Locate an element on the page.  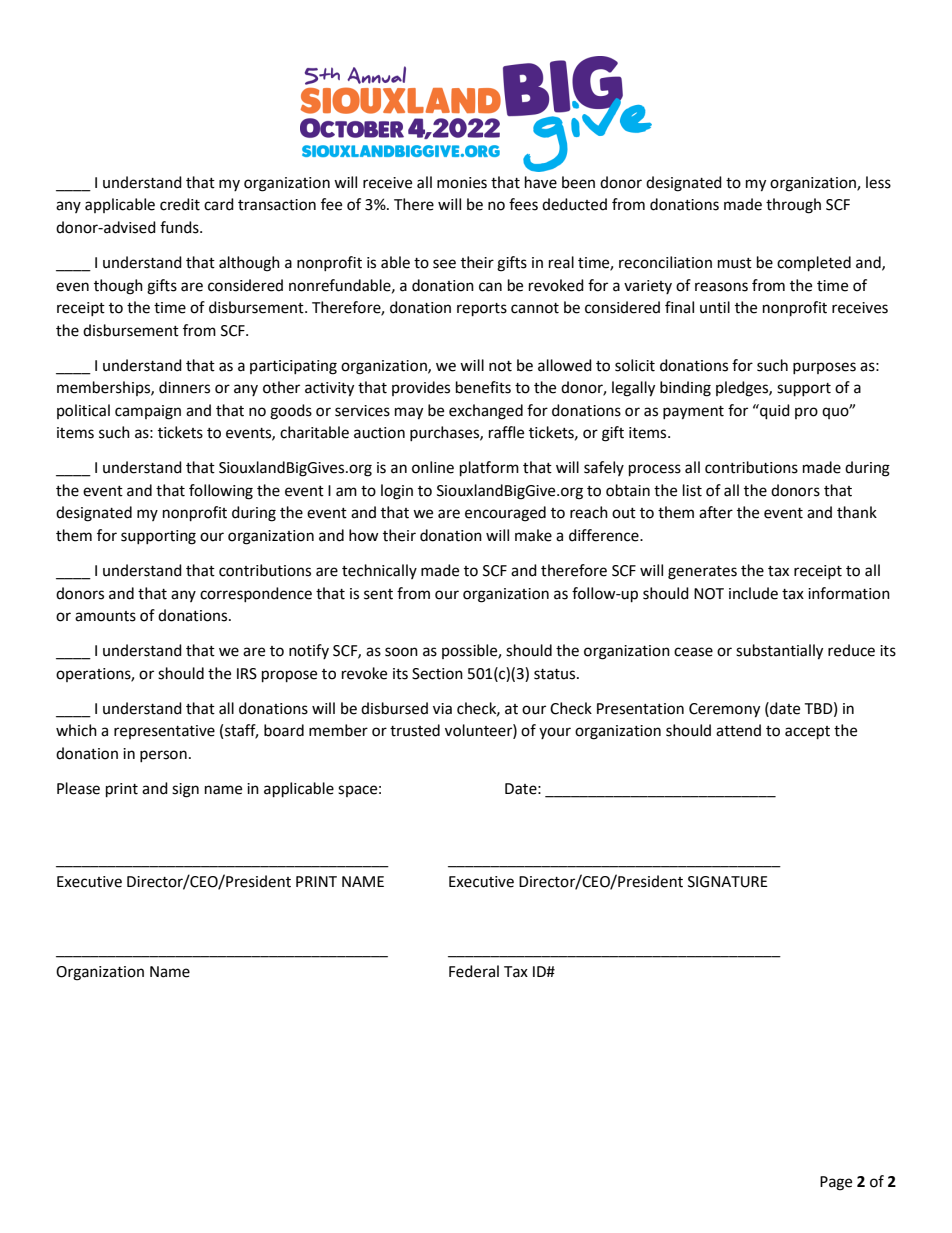
credit is located at coordinates (180, 204).
